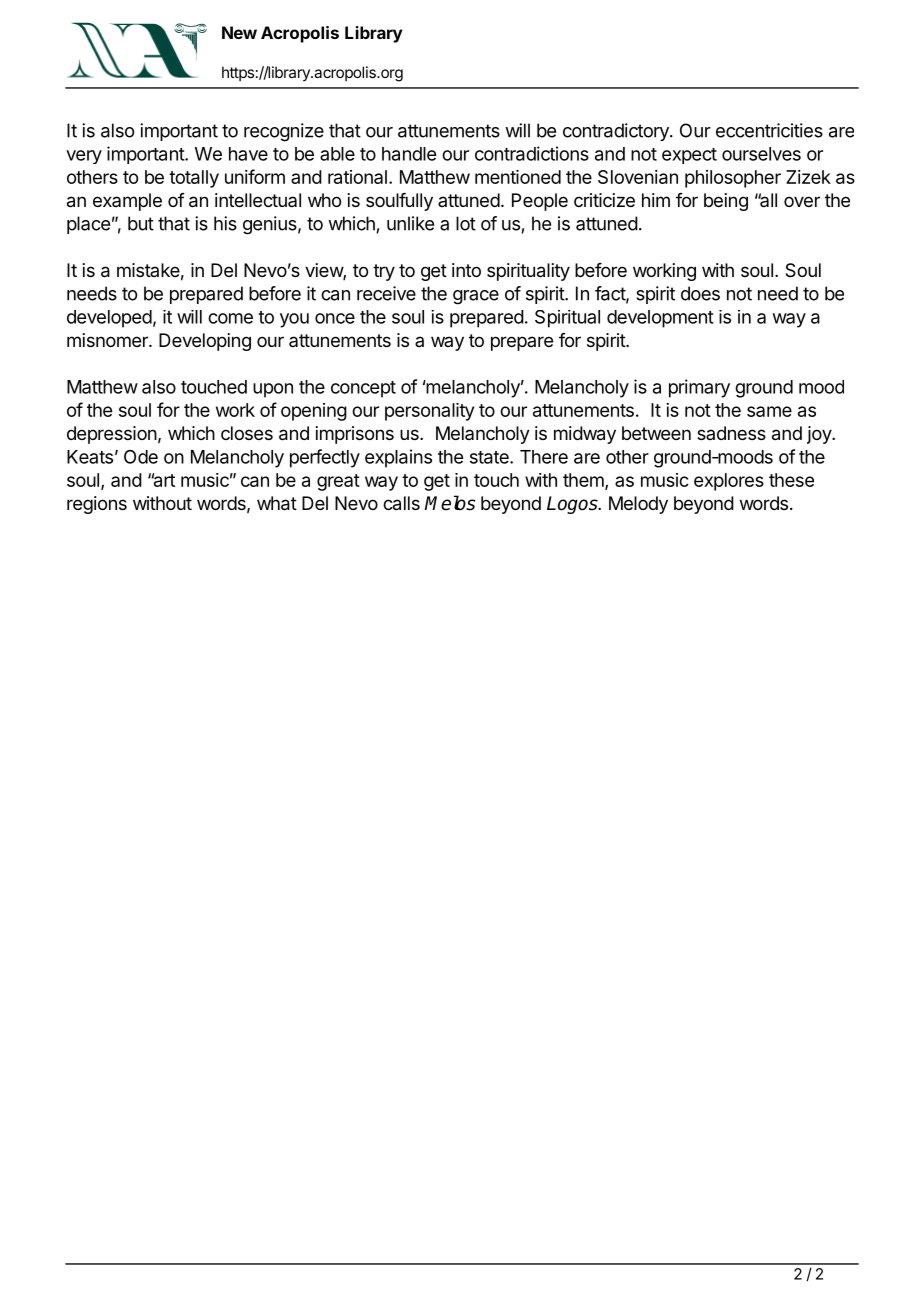  What do you see at coordinates (729, 482) in the screenshot?
I see `explores` at bounding box center [729, 482].
